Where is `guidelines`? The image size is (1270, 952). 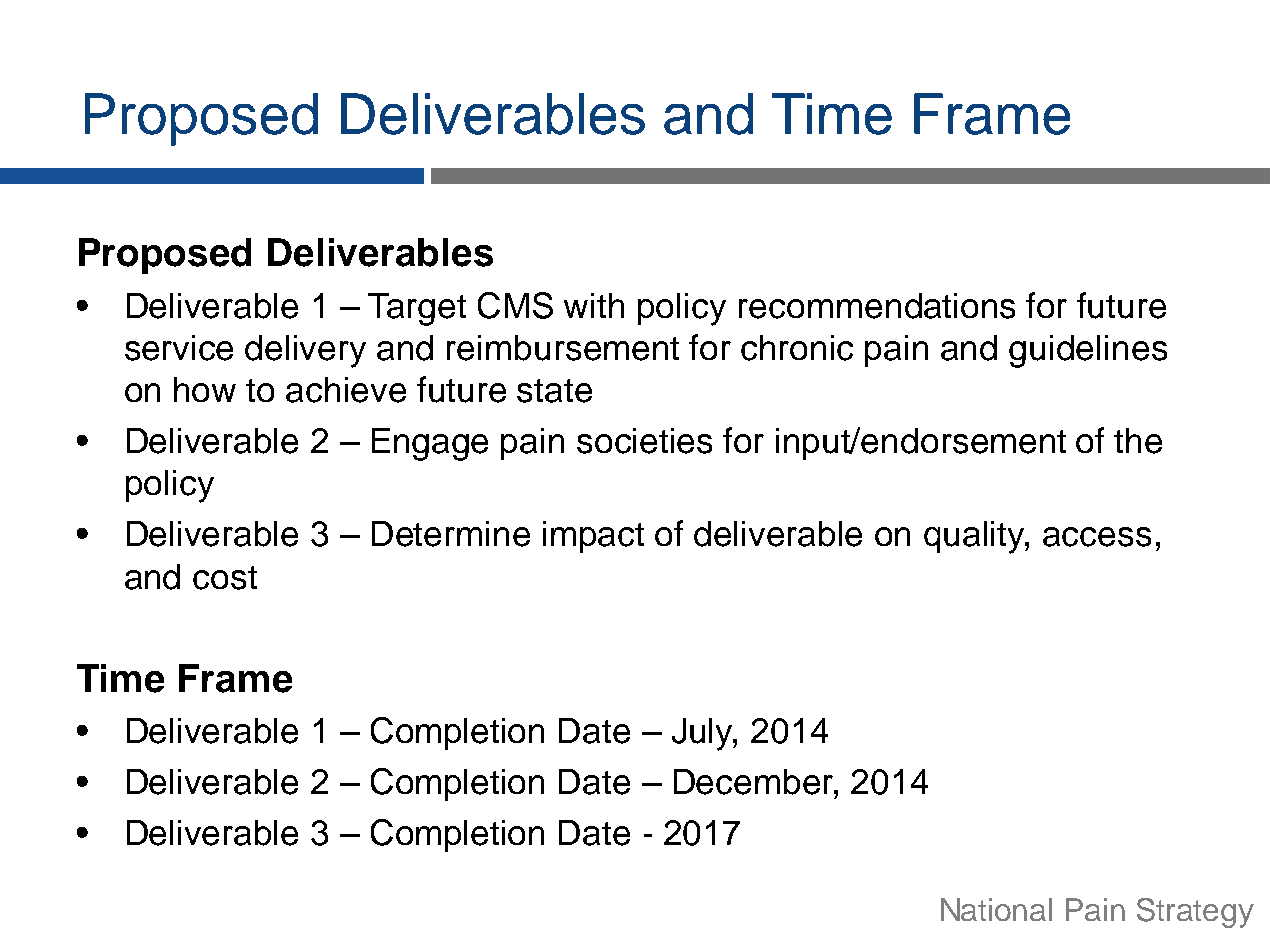
guidelines is located at coordinates (1088, 351).
